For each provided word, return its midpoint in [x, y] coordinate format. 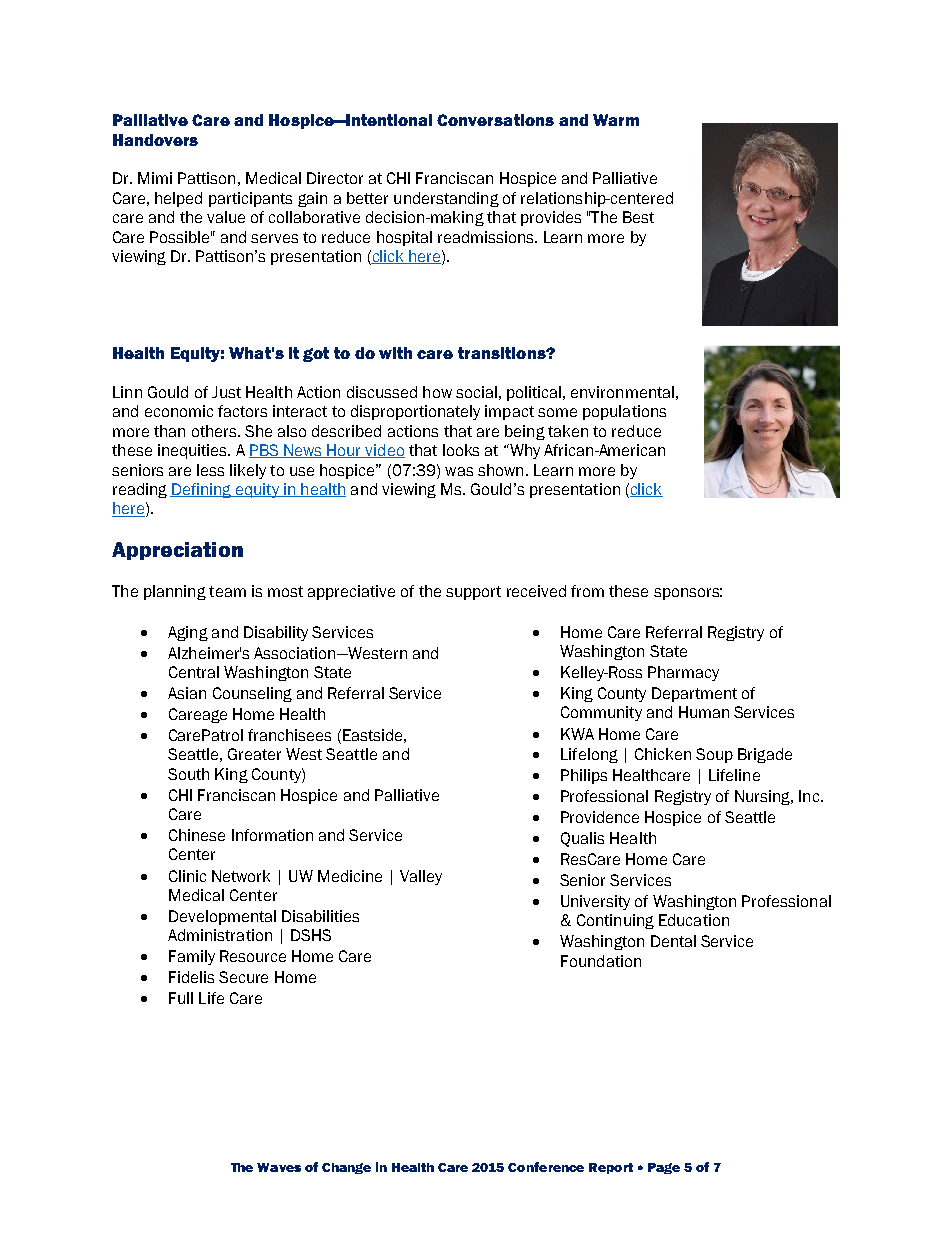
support [473, 593]
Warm [616, 120]
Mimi [155, 178]
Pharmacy [683, 673]
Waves [279, 1167]
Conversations [495, 120]
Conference [546, 1167]
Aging [188, 633]
